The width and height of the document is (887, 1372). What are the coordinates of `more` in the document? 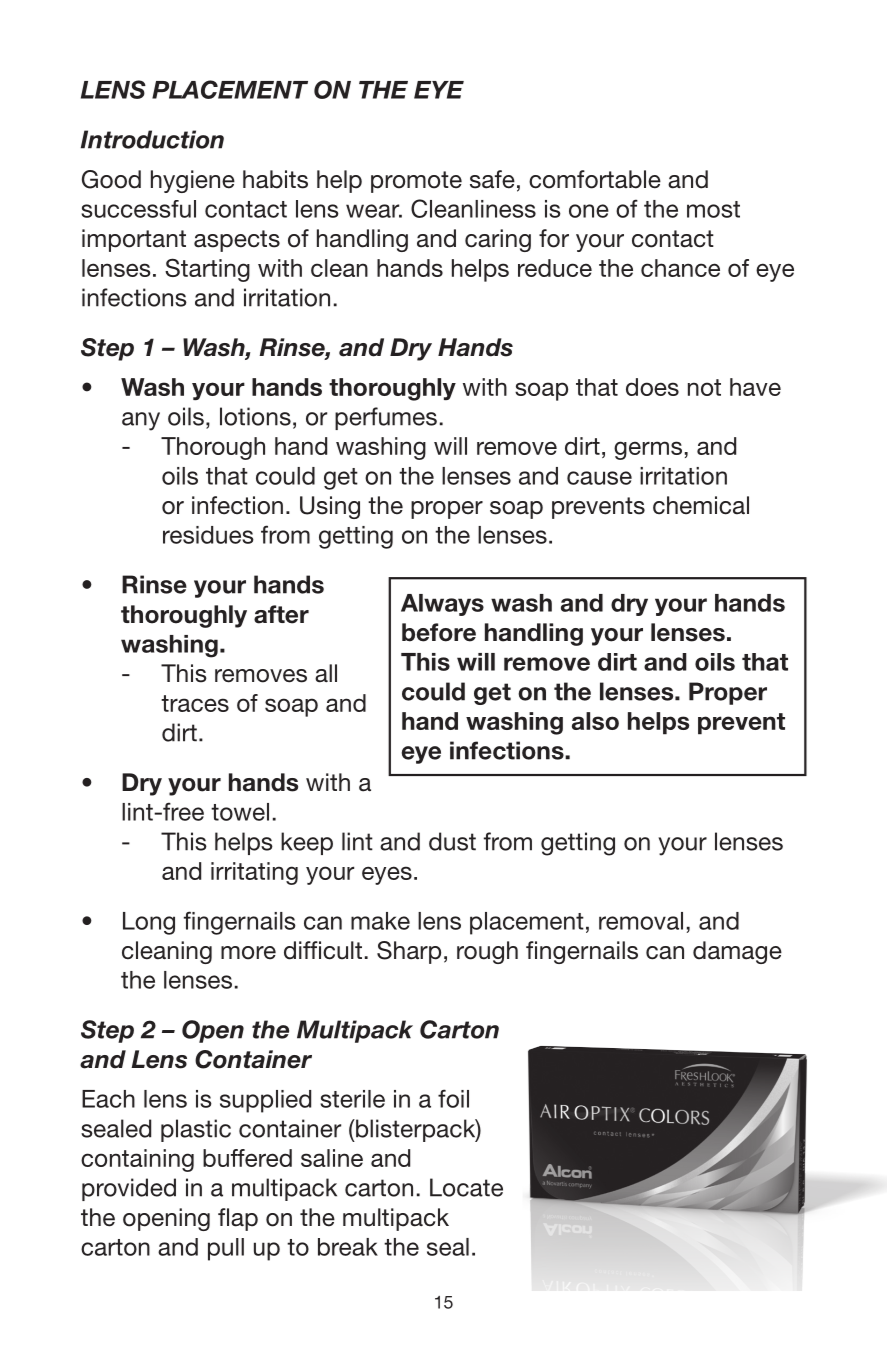 It's located at (248, 953).
